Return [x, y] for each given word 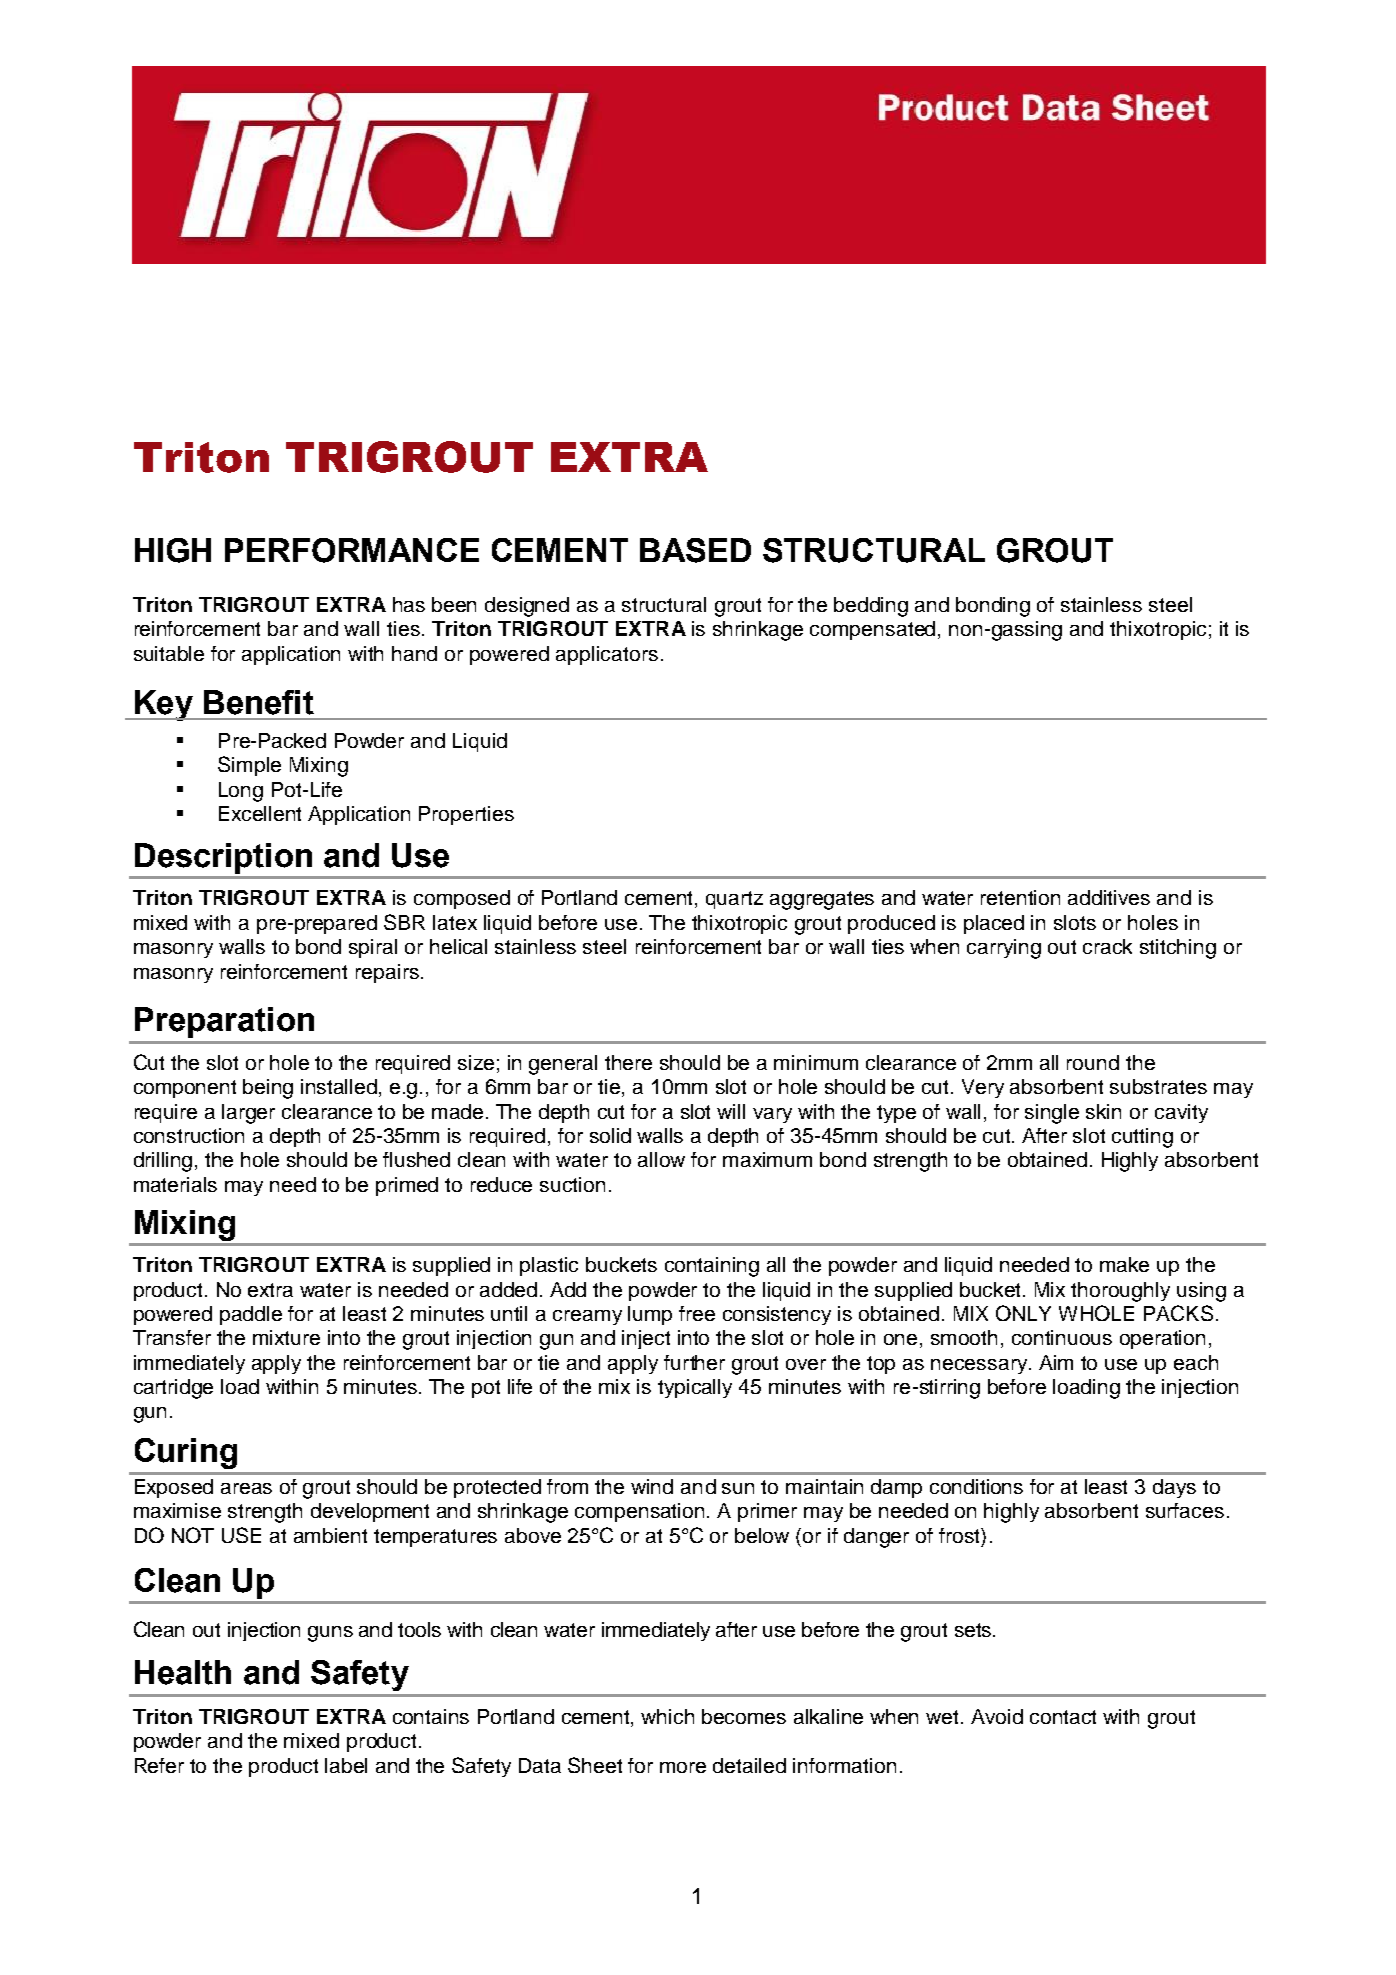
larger [248, 1114]
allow [661, 1159]
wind [652, 1486]
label [346, 1765]
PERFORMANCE [352, 550]
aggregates [822, 900]
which [667, 1716]
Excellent [260, 813]
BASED [695, 550]
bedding [871, 607]
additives [1109, 897]
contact [1063, 1717]
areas [246, 1488]
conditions [976, 1486]
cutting [1142, 1138]
